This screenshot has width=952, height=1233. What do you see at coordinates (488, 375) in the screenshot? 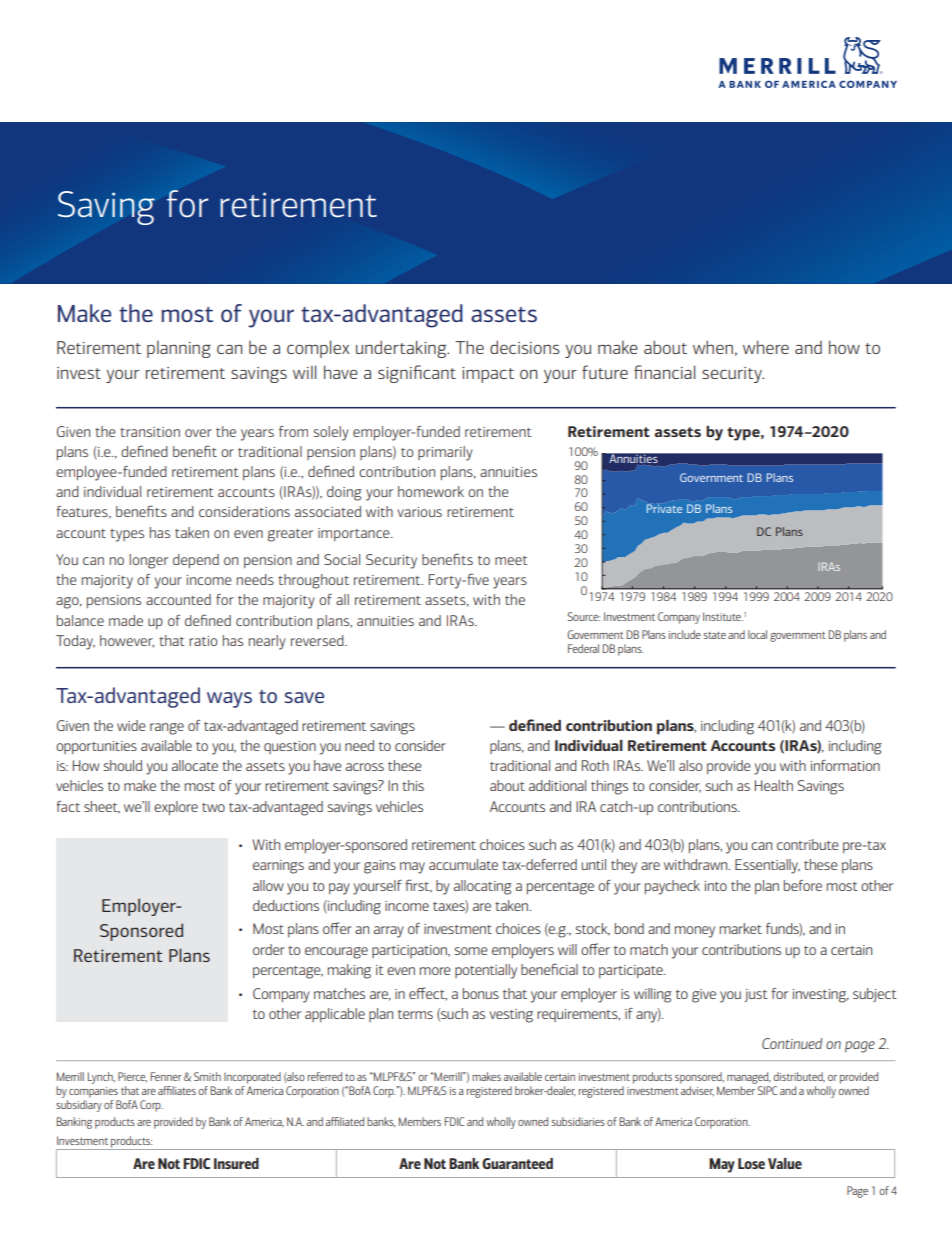
I see `impact` at bounding box center [488, 375].
